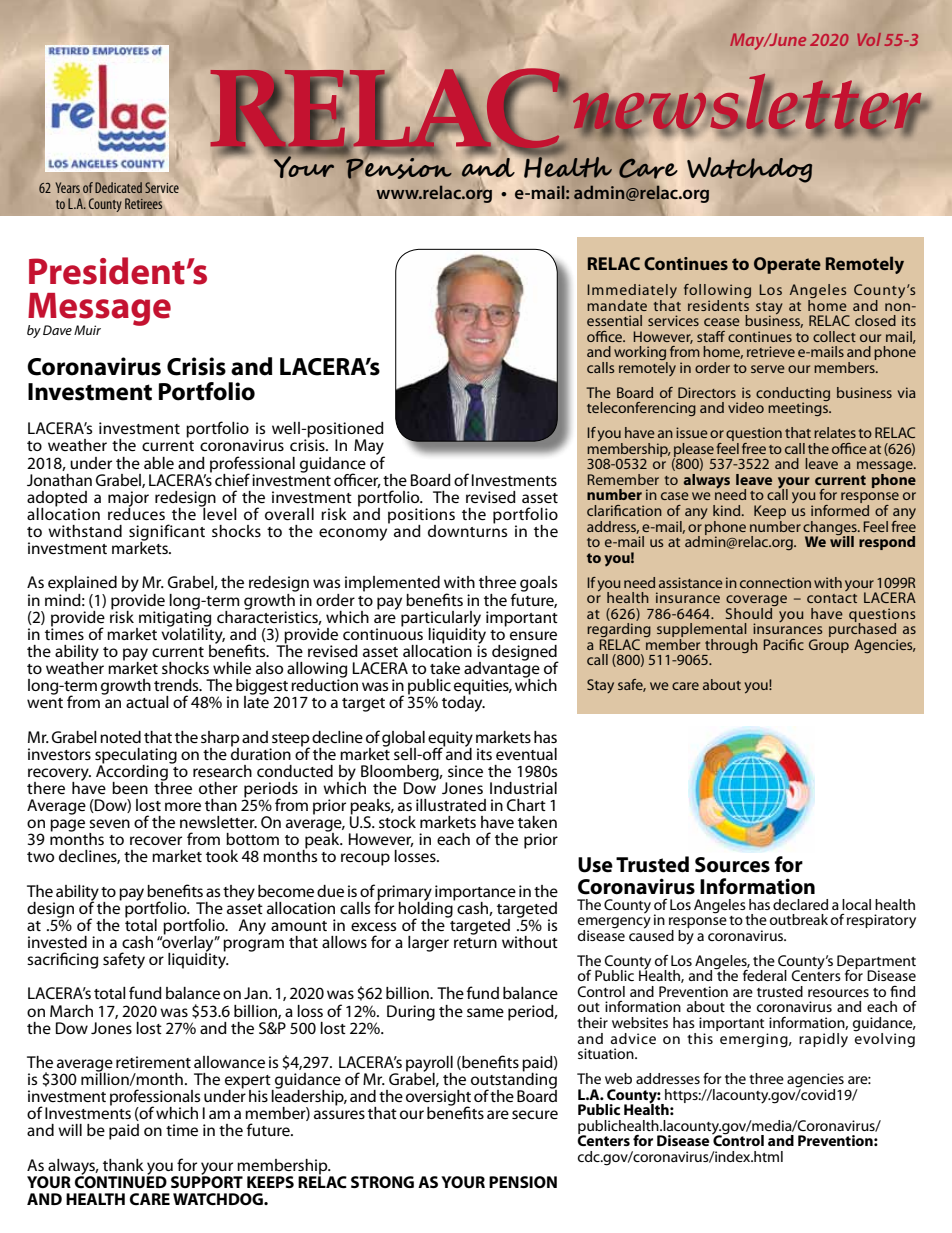 Image resolution: width=952 pixels, height=1233 pixels. What do you see at coordinates (121, 1181) in the page?
I see `CONTINUED` at bounding box center [121, 1181].
